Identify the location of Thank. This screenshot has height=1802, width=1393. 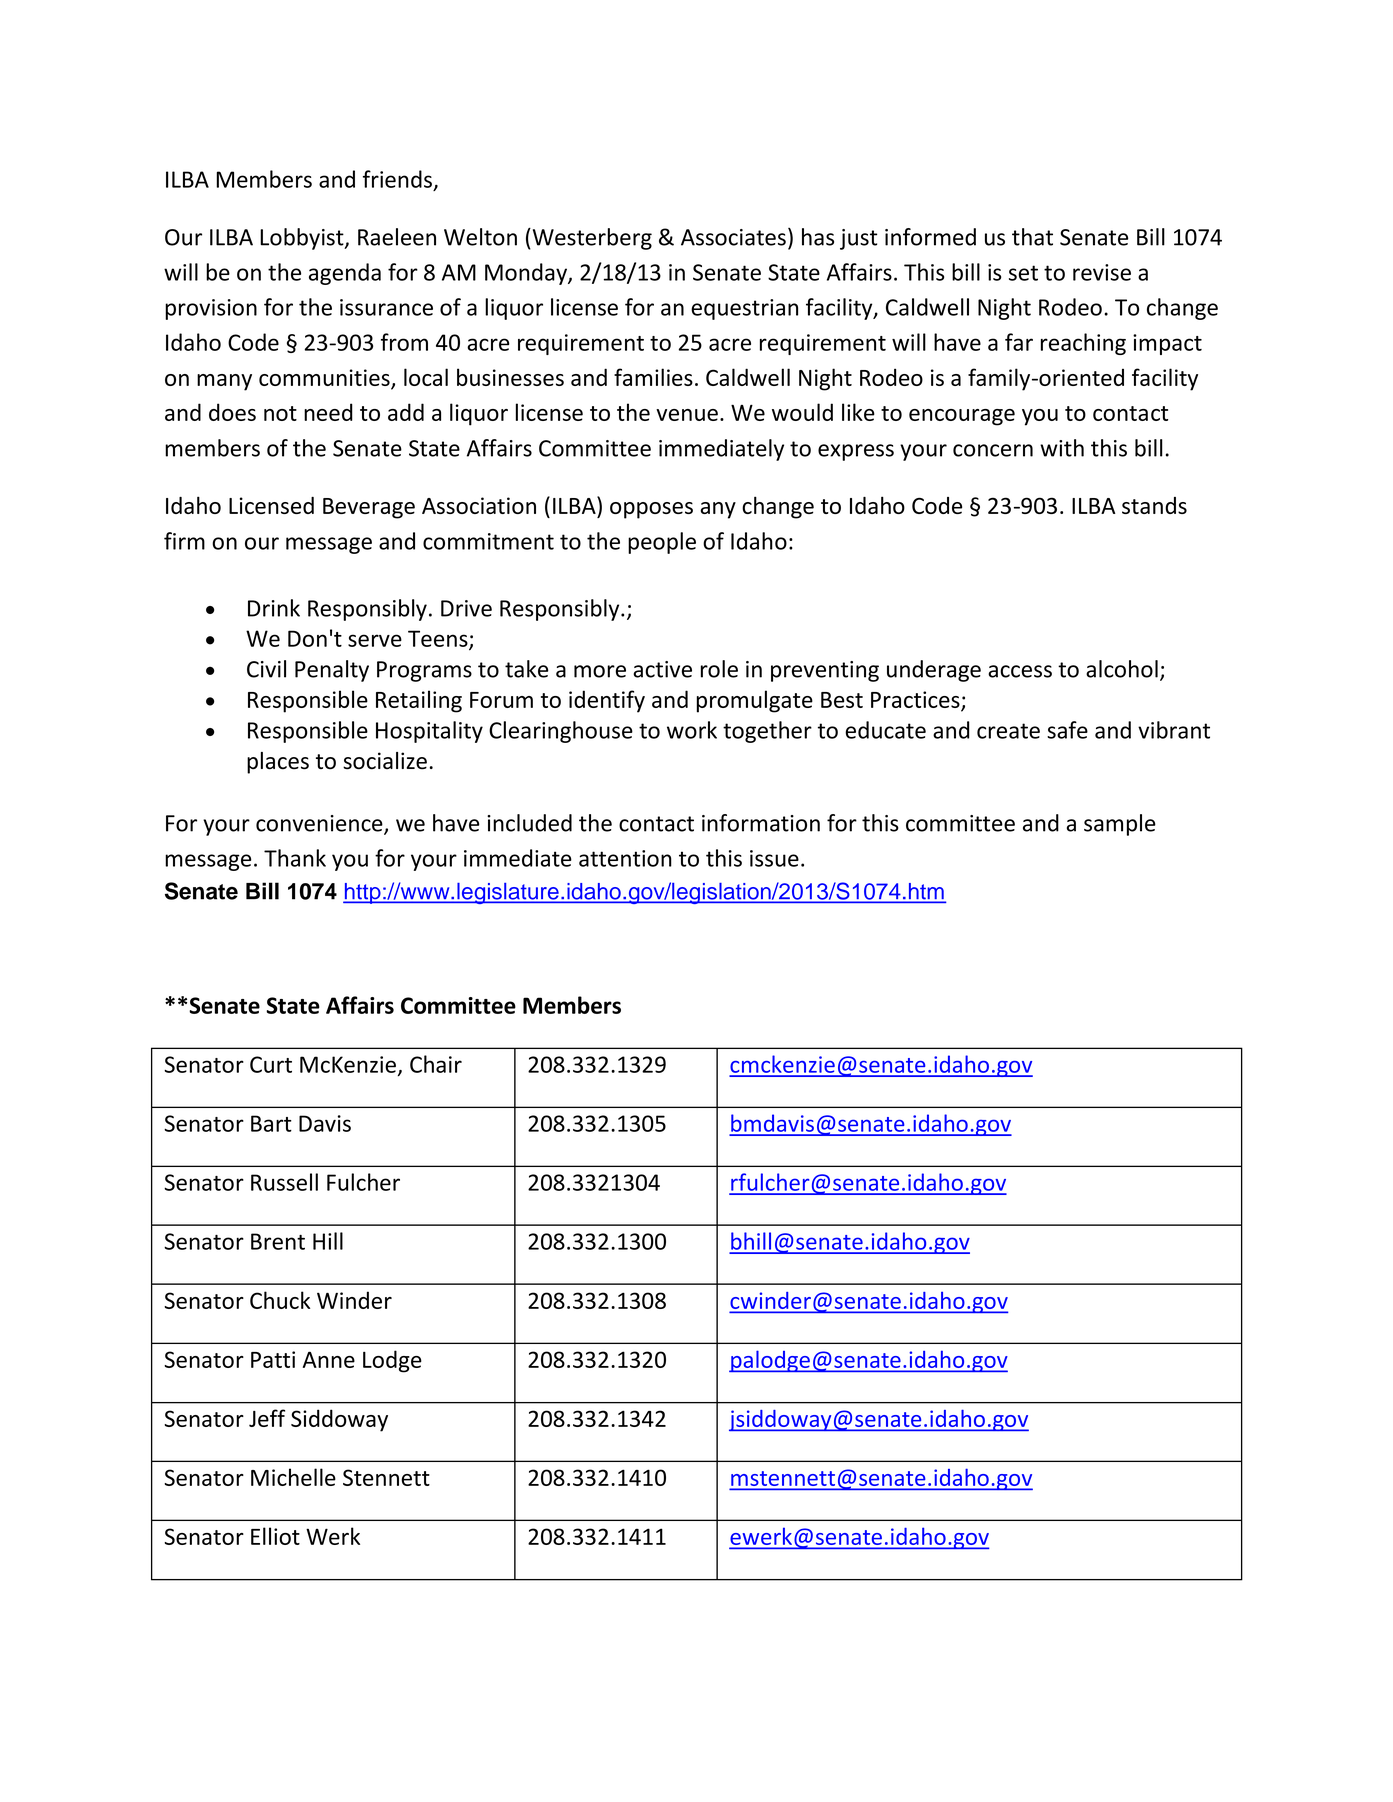
(295, 858).
